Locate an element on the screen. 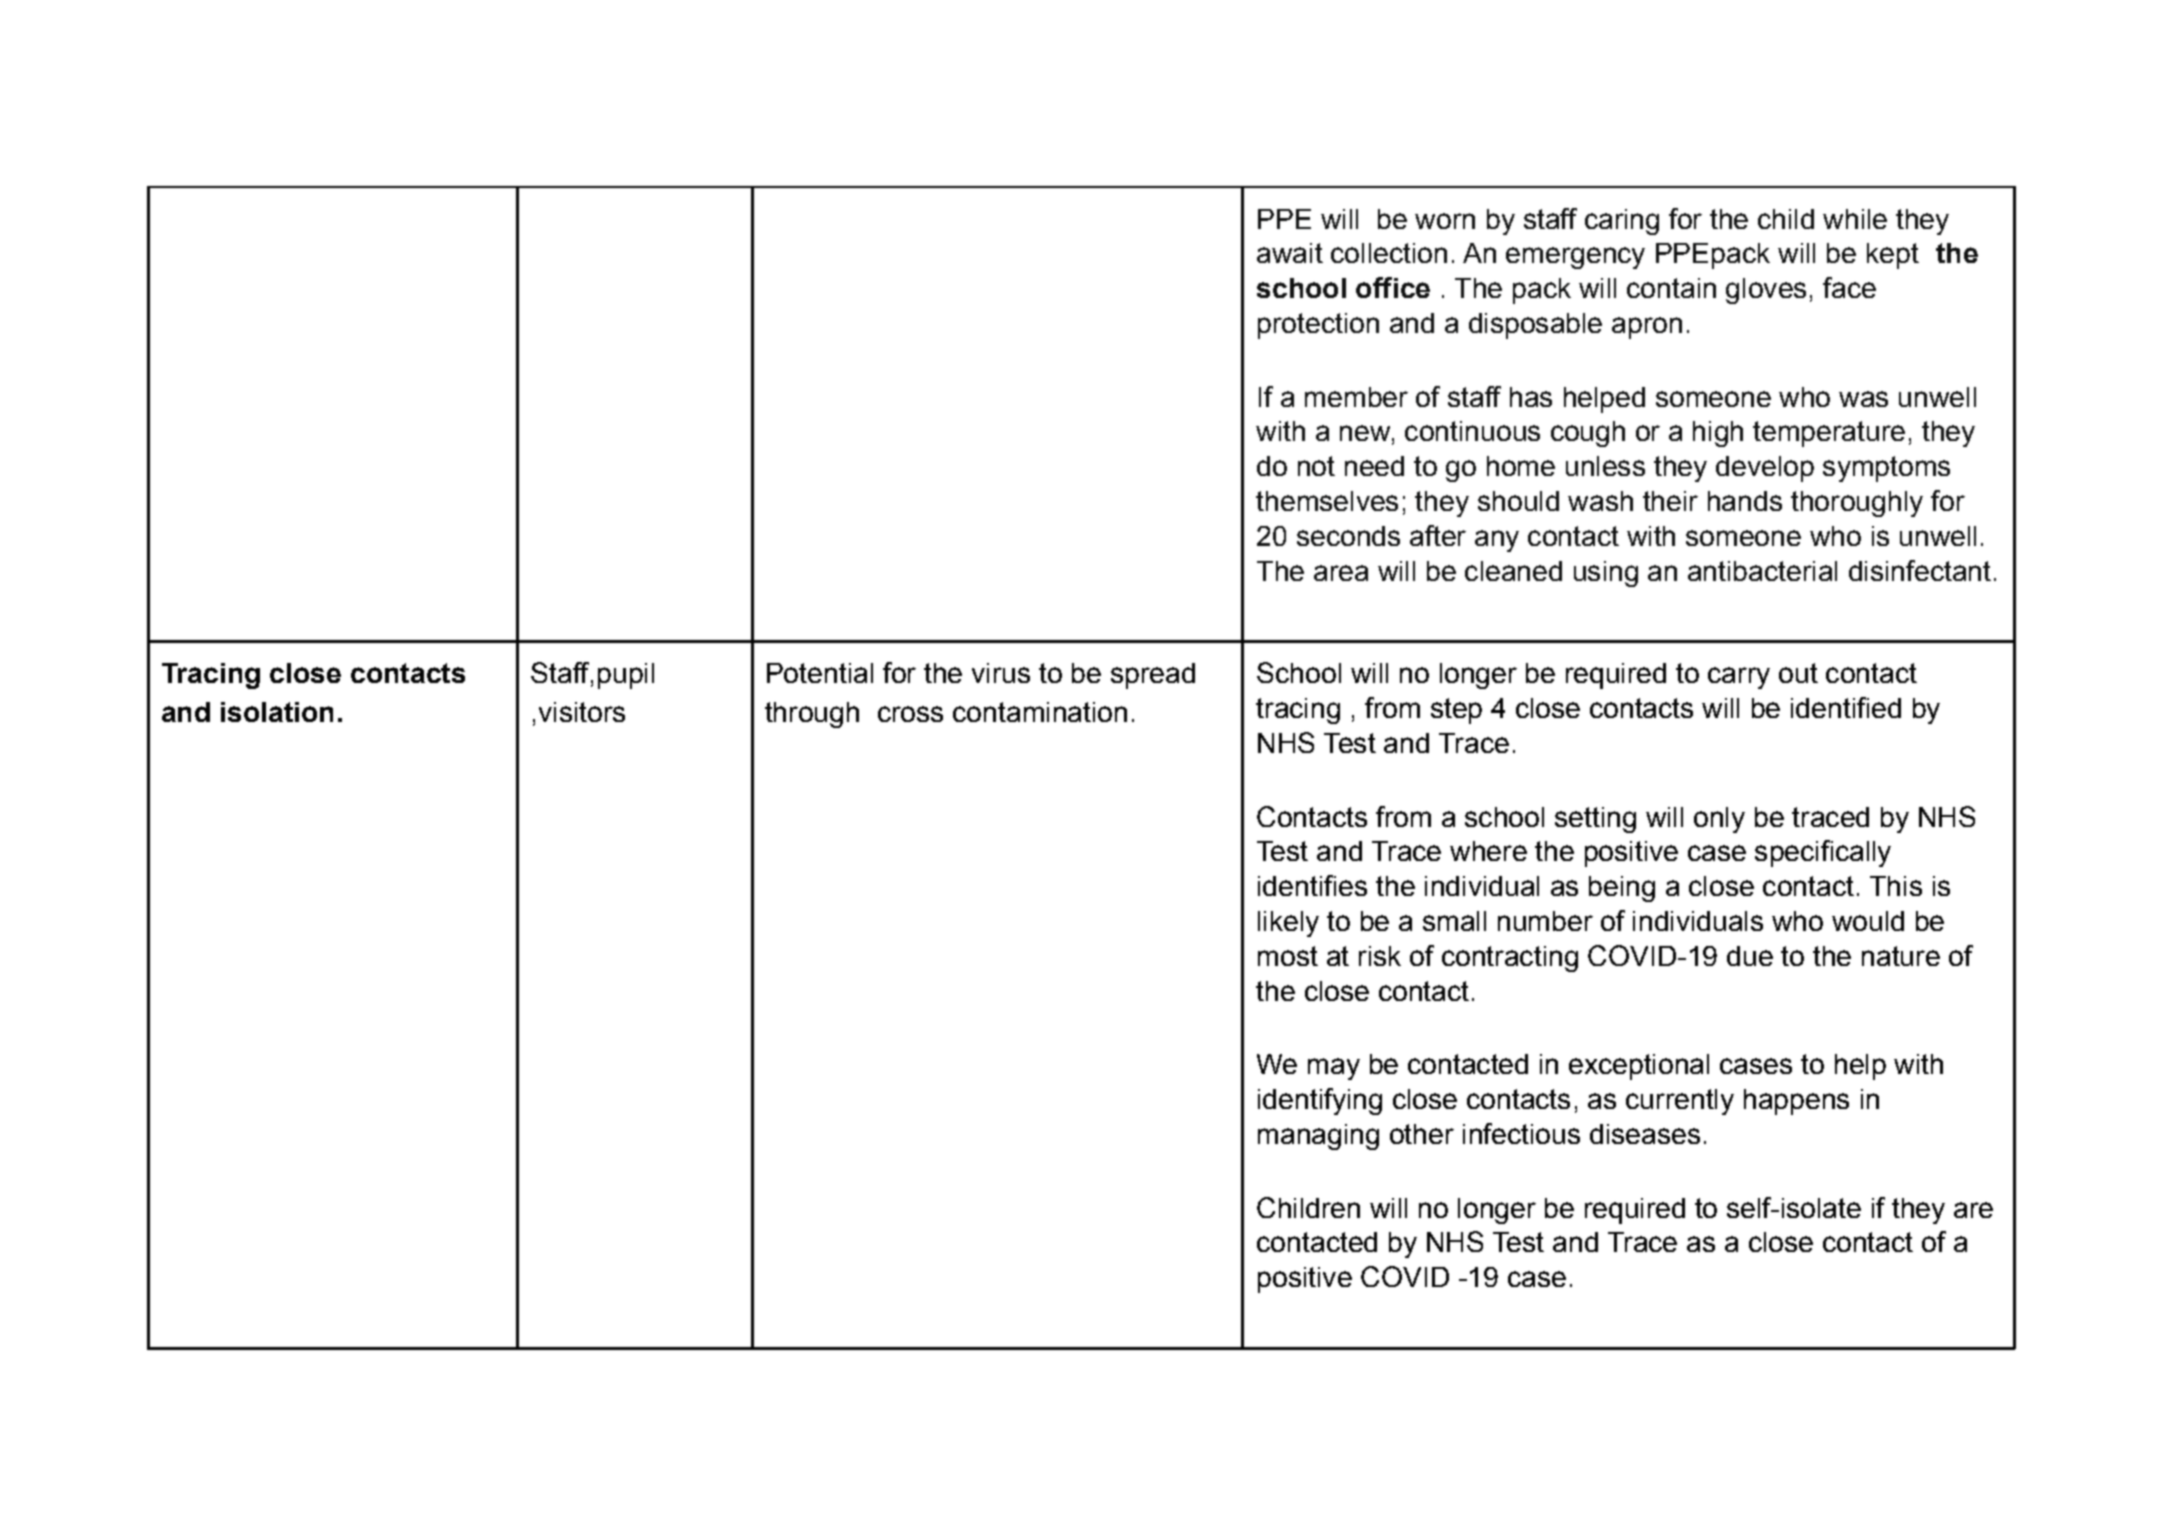 This screenshot has height=1538, width=2173. hands is located at coordinates (1745, 501).
